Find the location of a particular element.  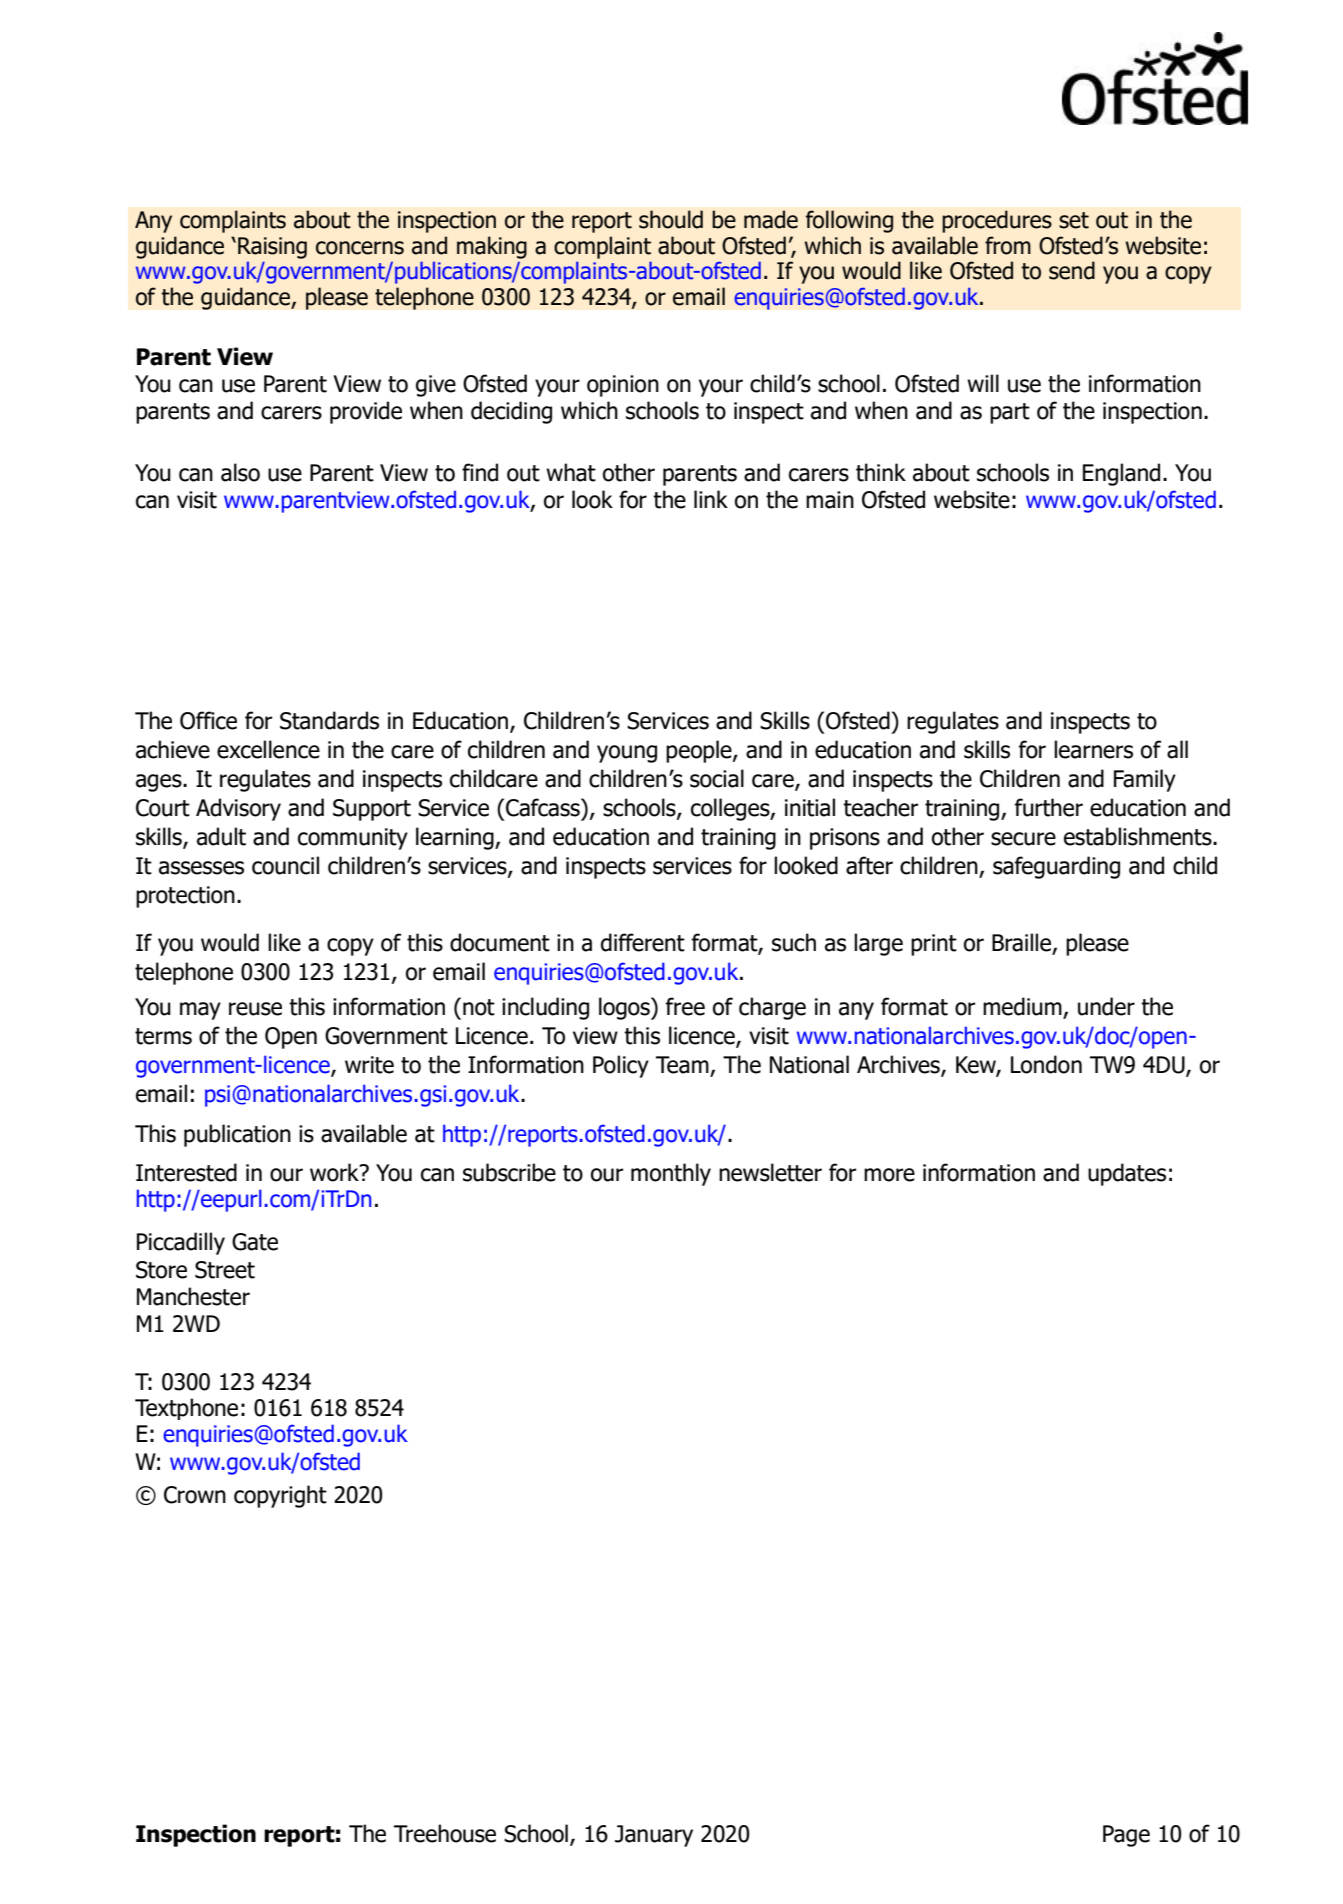

council is located at coordinates (285, 865).
